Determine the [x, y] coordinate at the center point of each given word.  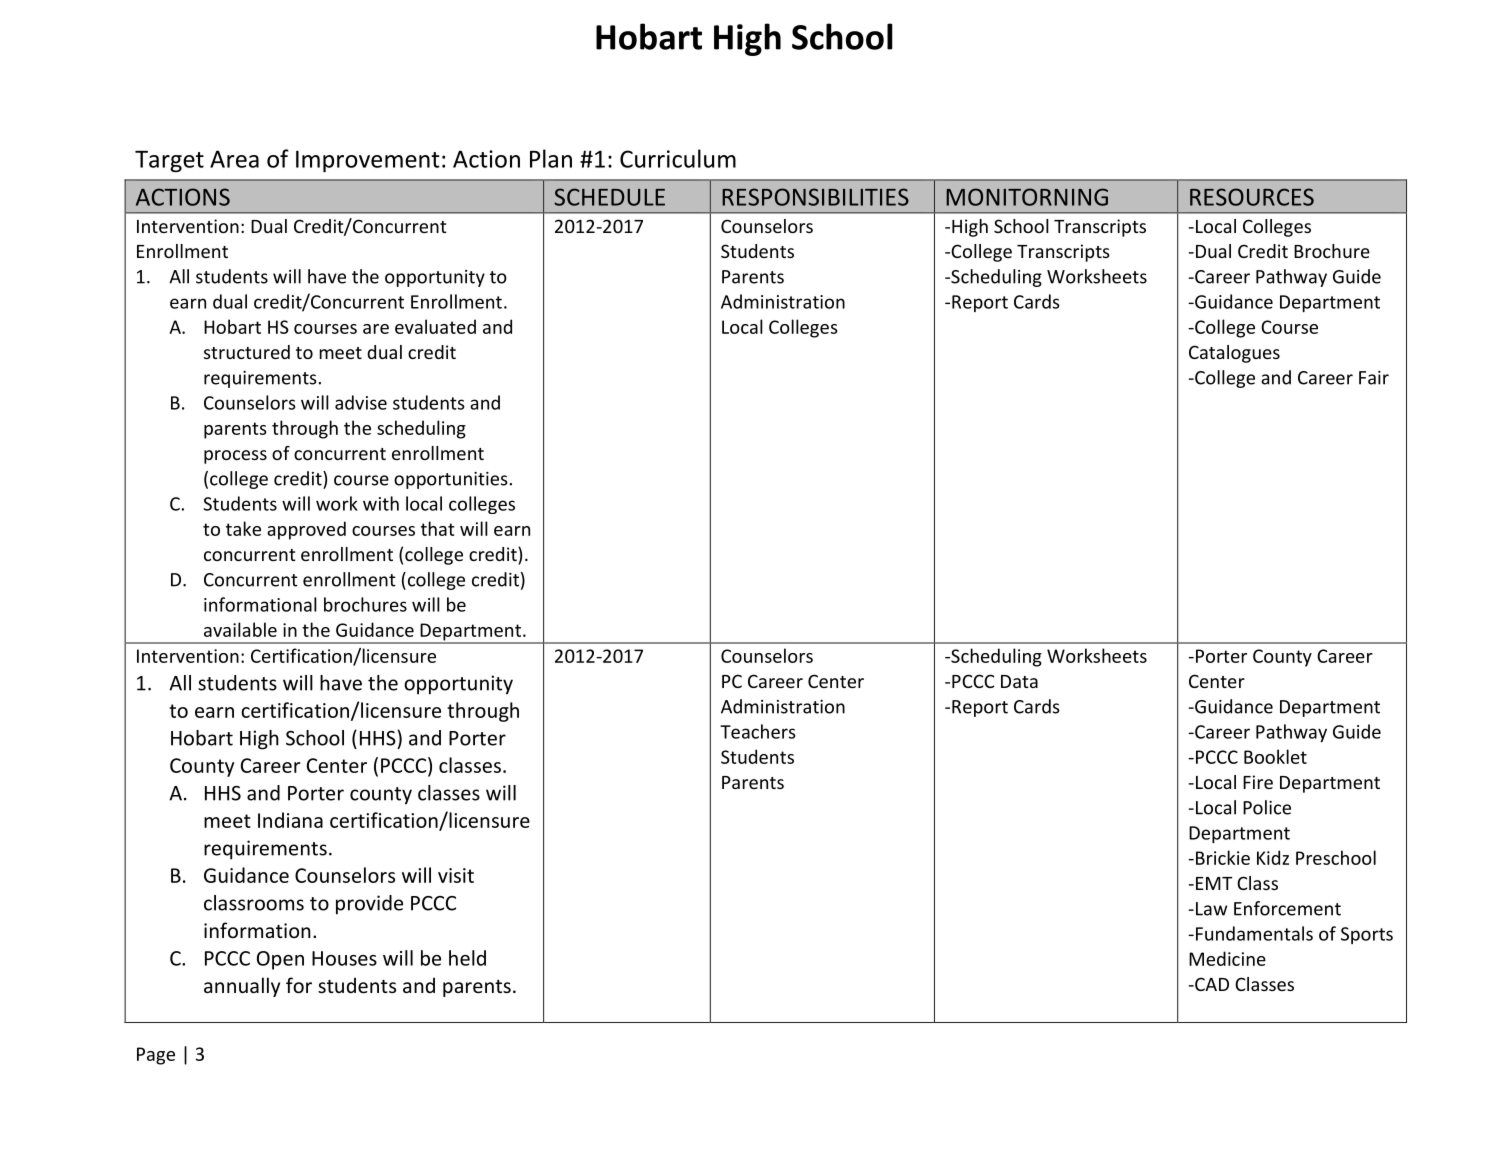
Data [1019, 681]
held [467, 958]
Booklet [1275, 756]
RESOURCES [1252, 197]
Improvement [368, 161]
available [240, 629]
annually [242, 987]
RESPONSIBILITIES [815, 197]
